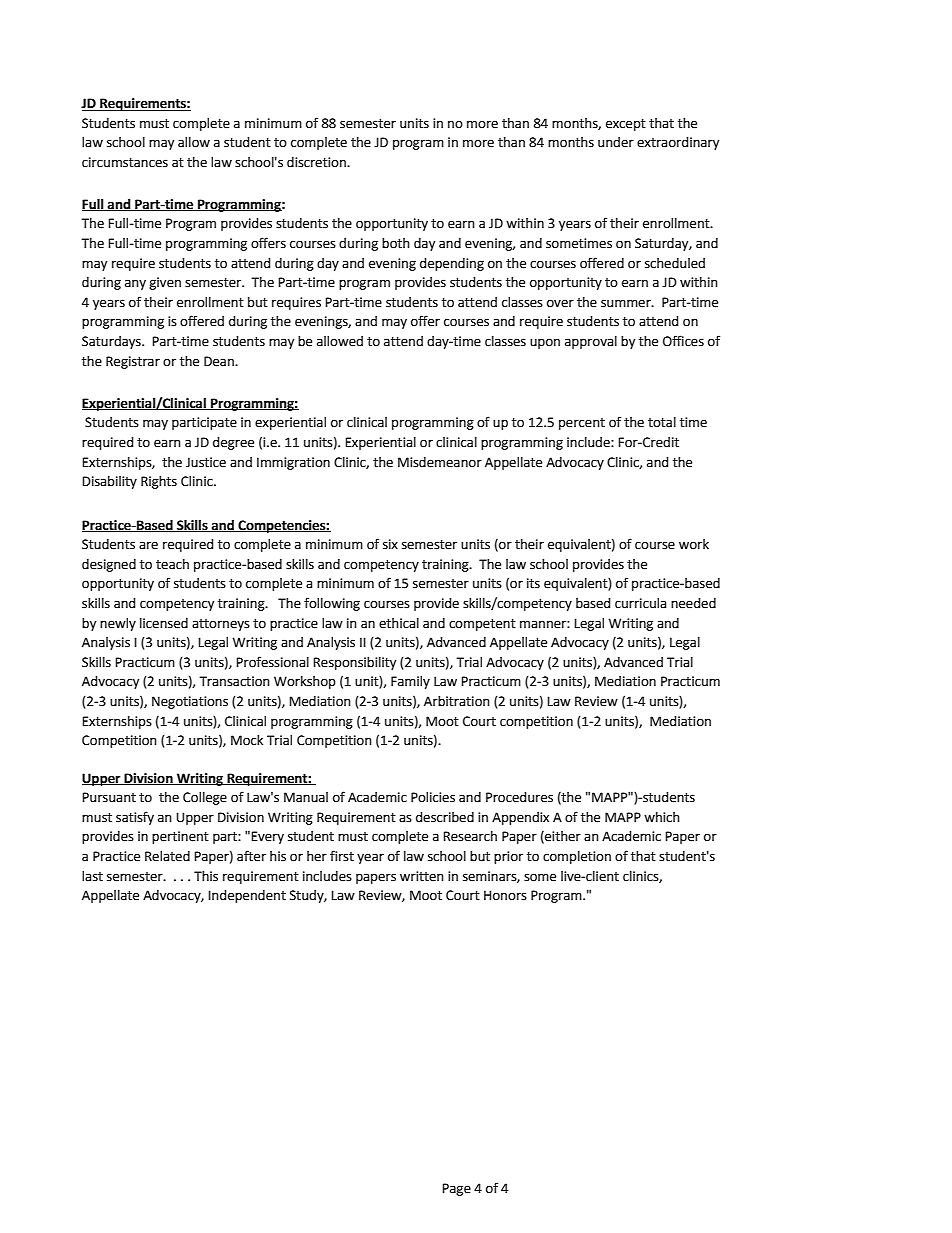 This document has width=952, height=1233. I want to click on licensed, so click(164, 623).
